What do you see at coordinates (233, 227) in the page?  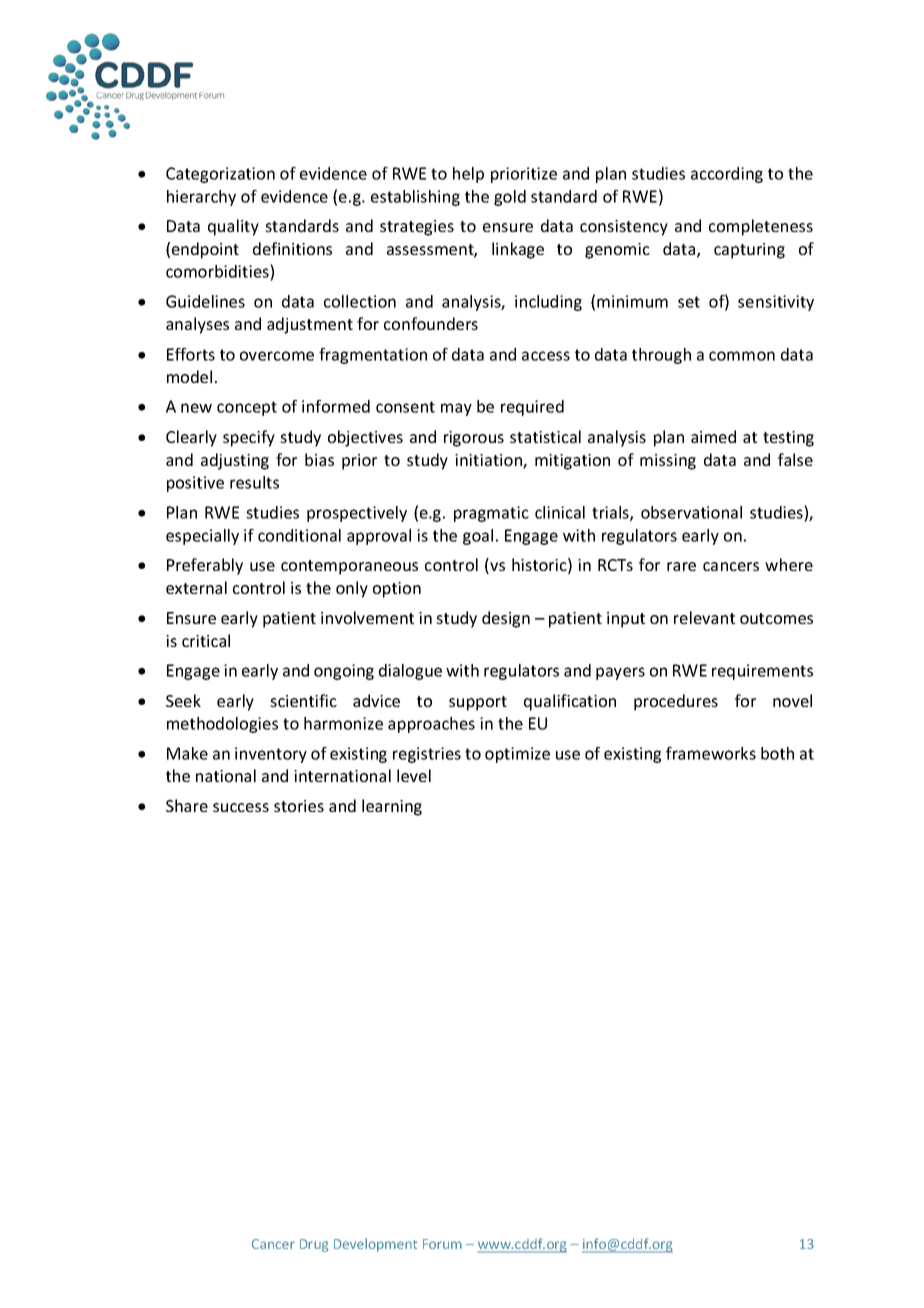 I see `quality` at bounding box center [233, 227].
